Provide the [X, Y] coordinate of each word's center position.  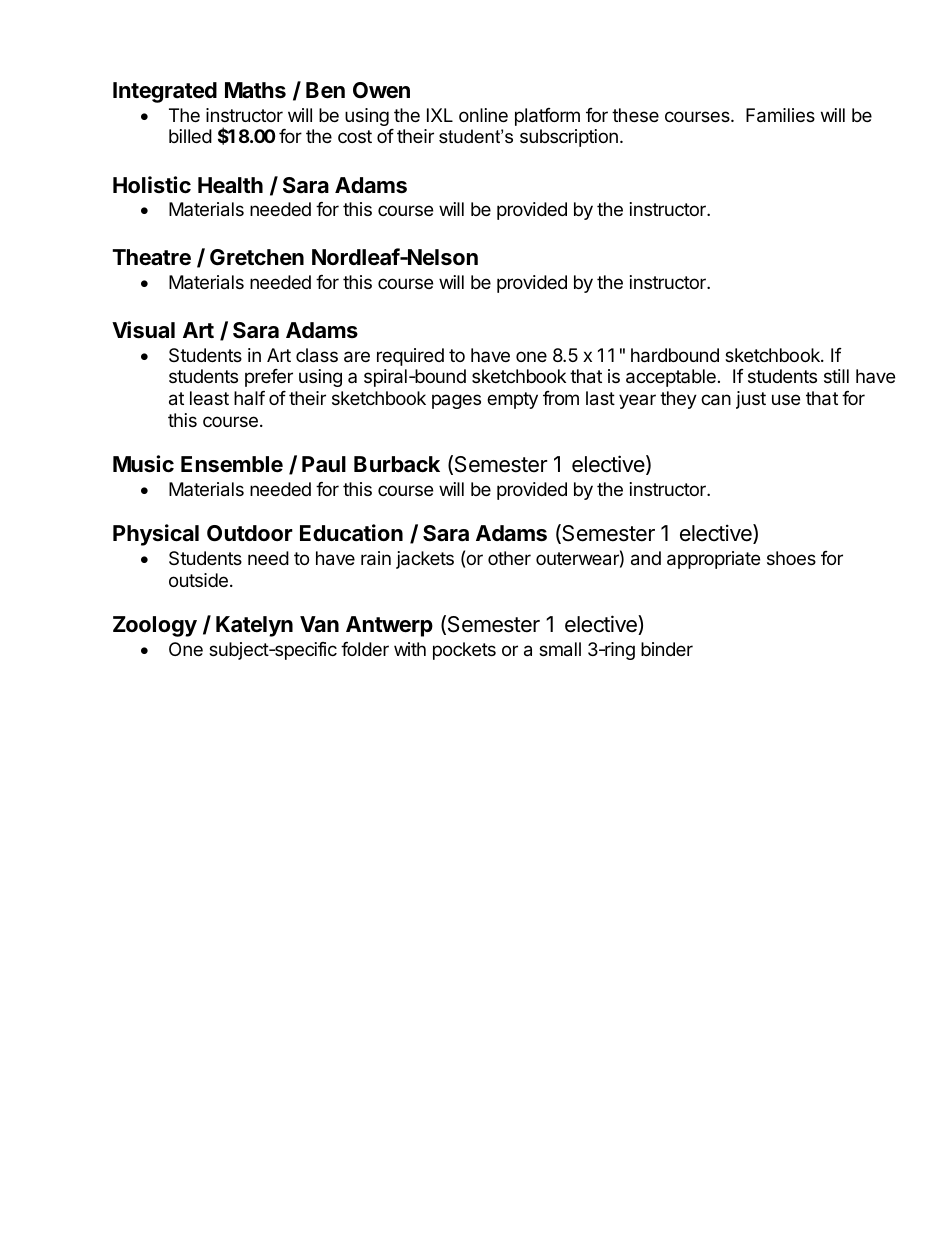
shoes [791, 558]
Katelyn [254, 626]
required [410, 357]
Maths [255, 90]
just [751, 400]
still [836, 376]
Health [230, 185]
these [635, 115]
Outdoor [250, 533]
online [483, 115]
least [209, 398]
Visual [143, 330]
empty [512, 400]
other [509, 558]
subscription [569, 138]
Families [780, 115]
